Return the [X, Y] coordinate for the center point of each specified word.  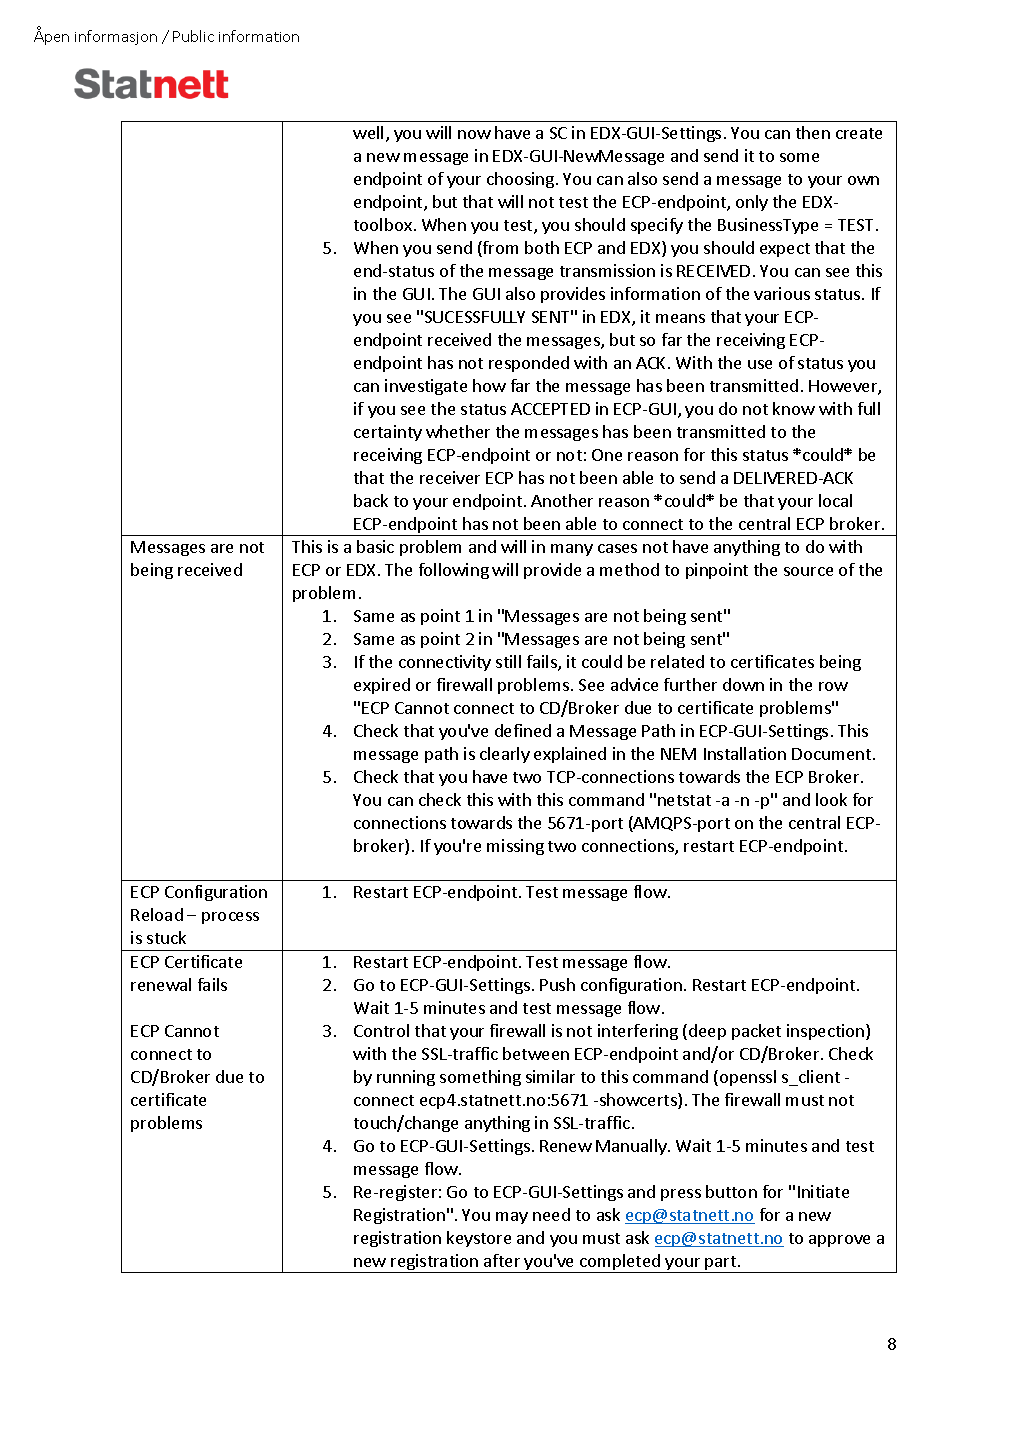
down [743, 684]
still [508, 661]
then [813, 132]
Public [193, 36]
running [406, 1078]
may [512, 1218]
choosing [522, 180]
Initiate [823, 1191]
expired [382, 686]
